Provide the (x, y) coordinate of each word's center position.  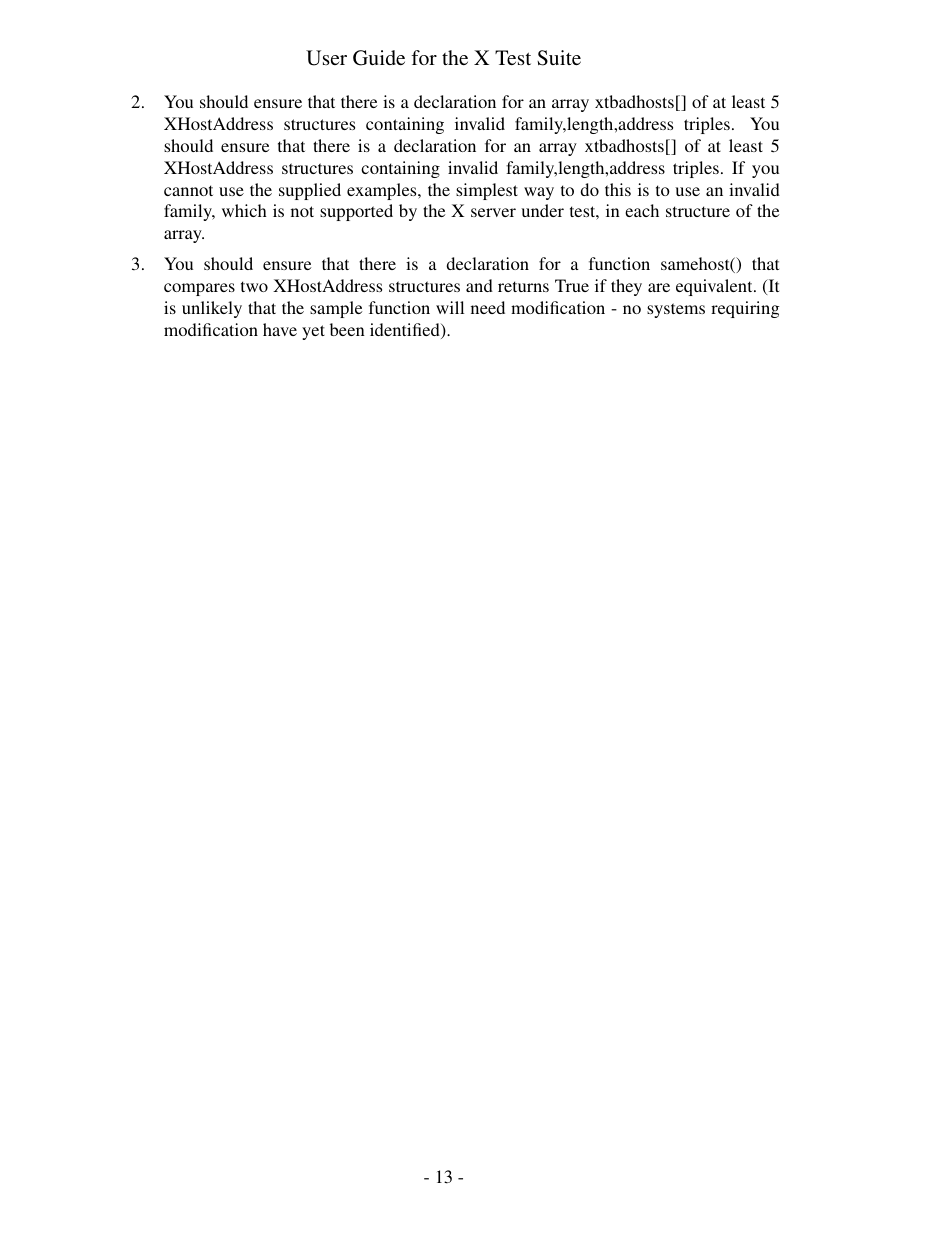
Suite (559, 58)
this (618, 189)
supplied (310, 191)
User (326, 58)
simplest (487, 191)
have (280, 329)
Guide (379, 58)
